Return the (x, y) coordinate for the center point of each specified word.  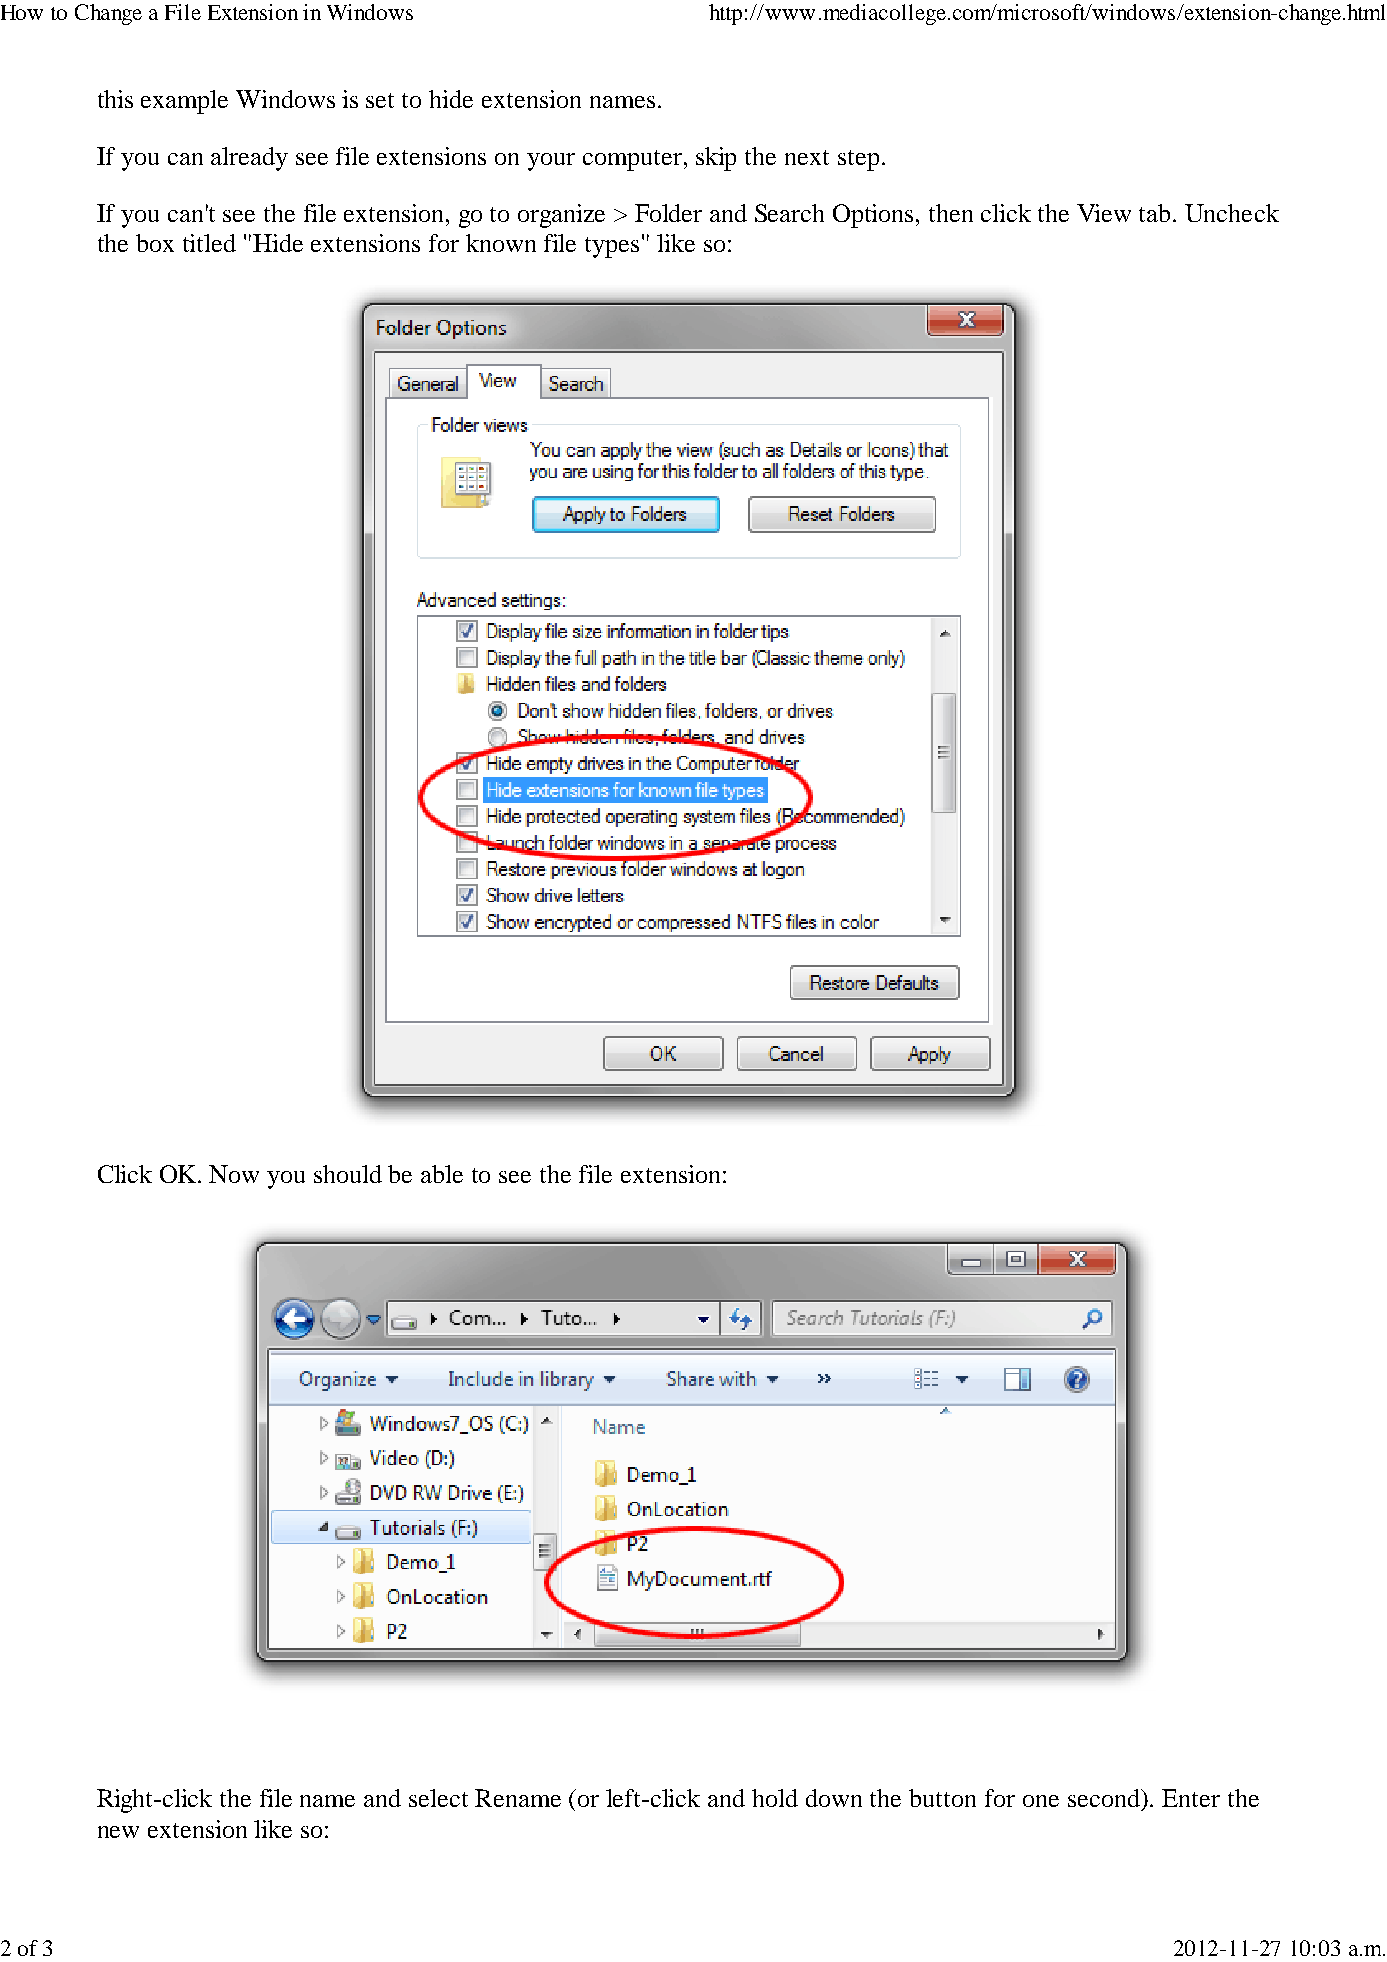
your (551, 162)
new (118, 1832)
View (1104, 213)
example (184, 102)
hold (775, 1798)
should (348, 1174)
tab (1156, 213)
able (442, 1174)
